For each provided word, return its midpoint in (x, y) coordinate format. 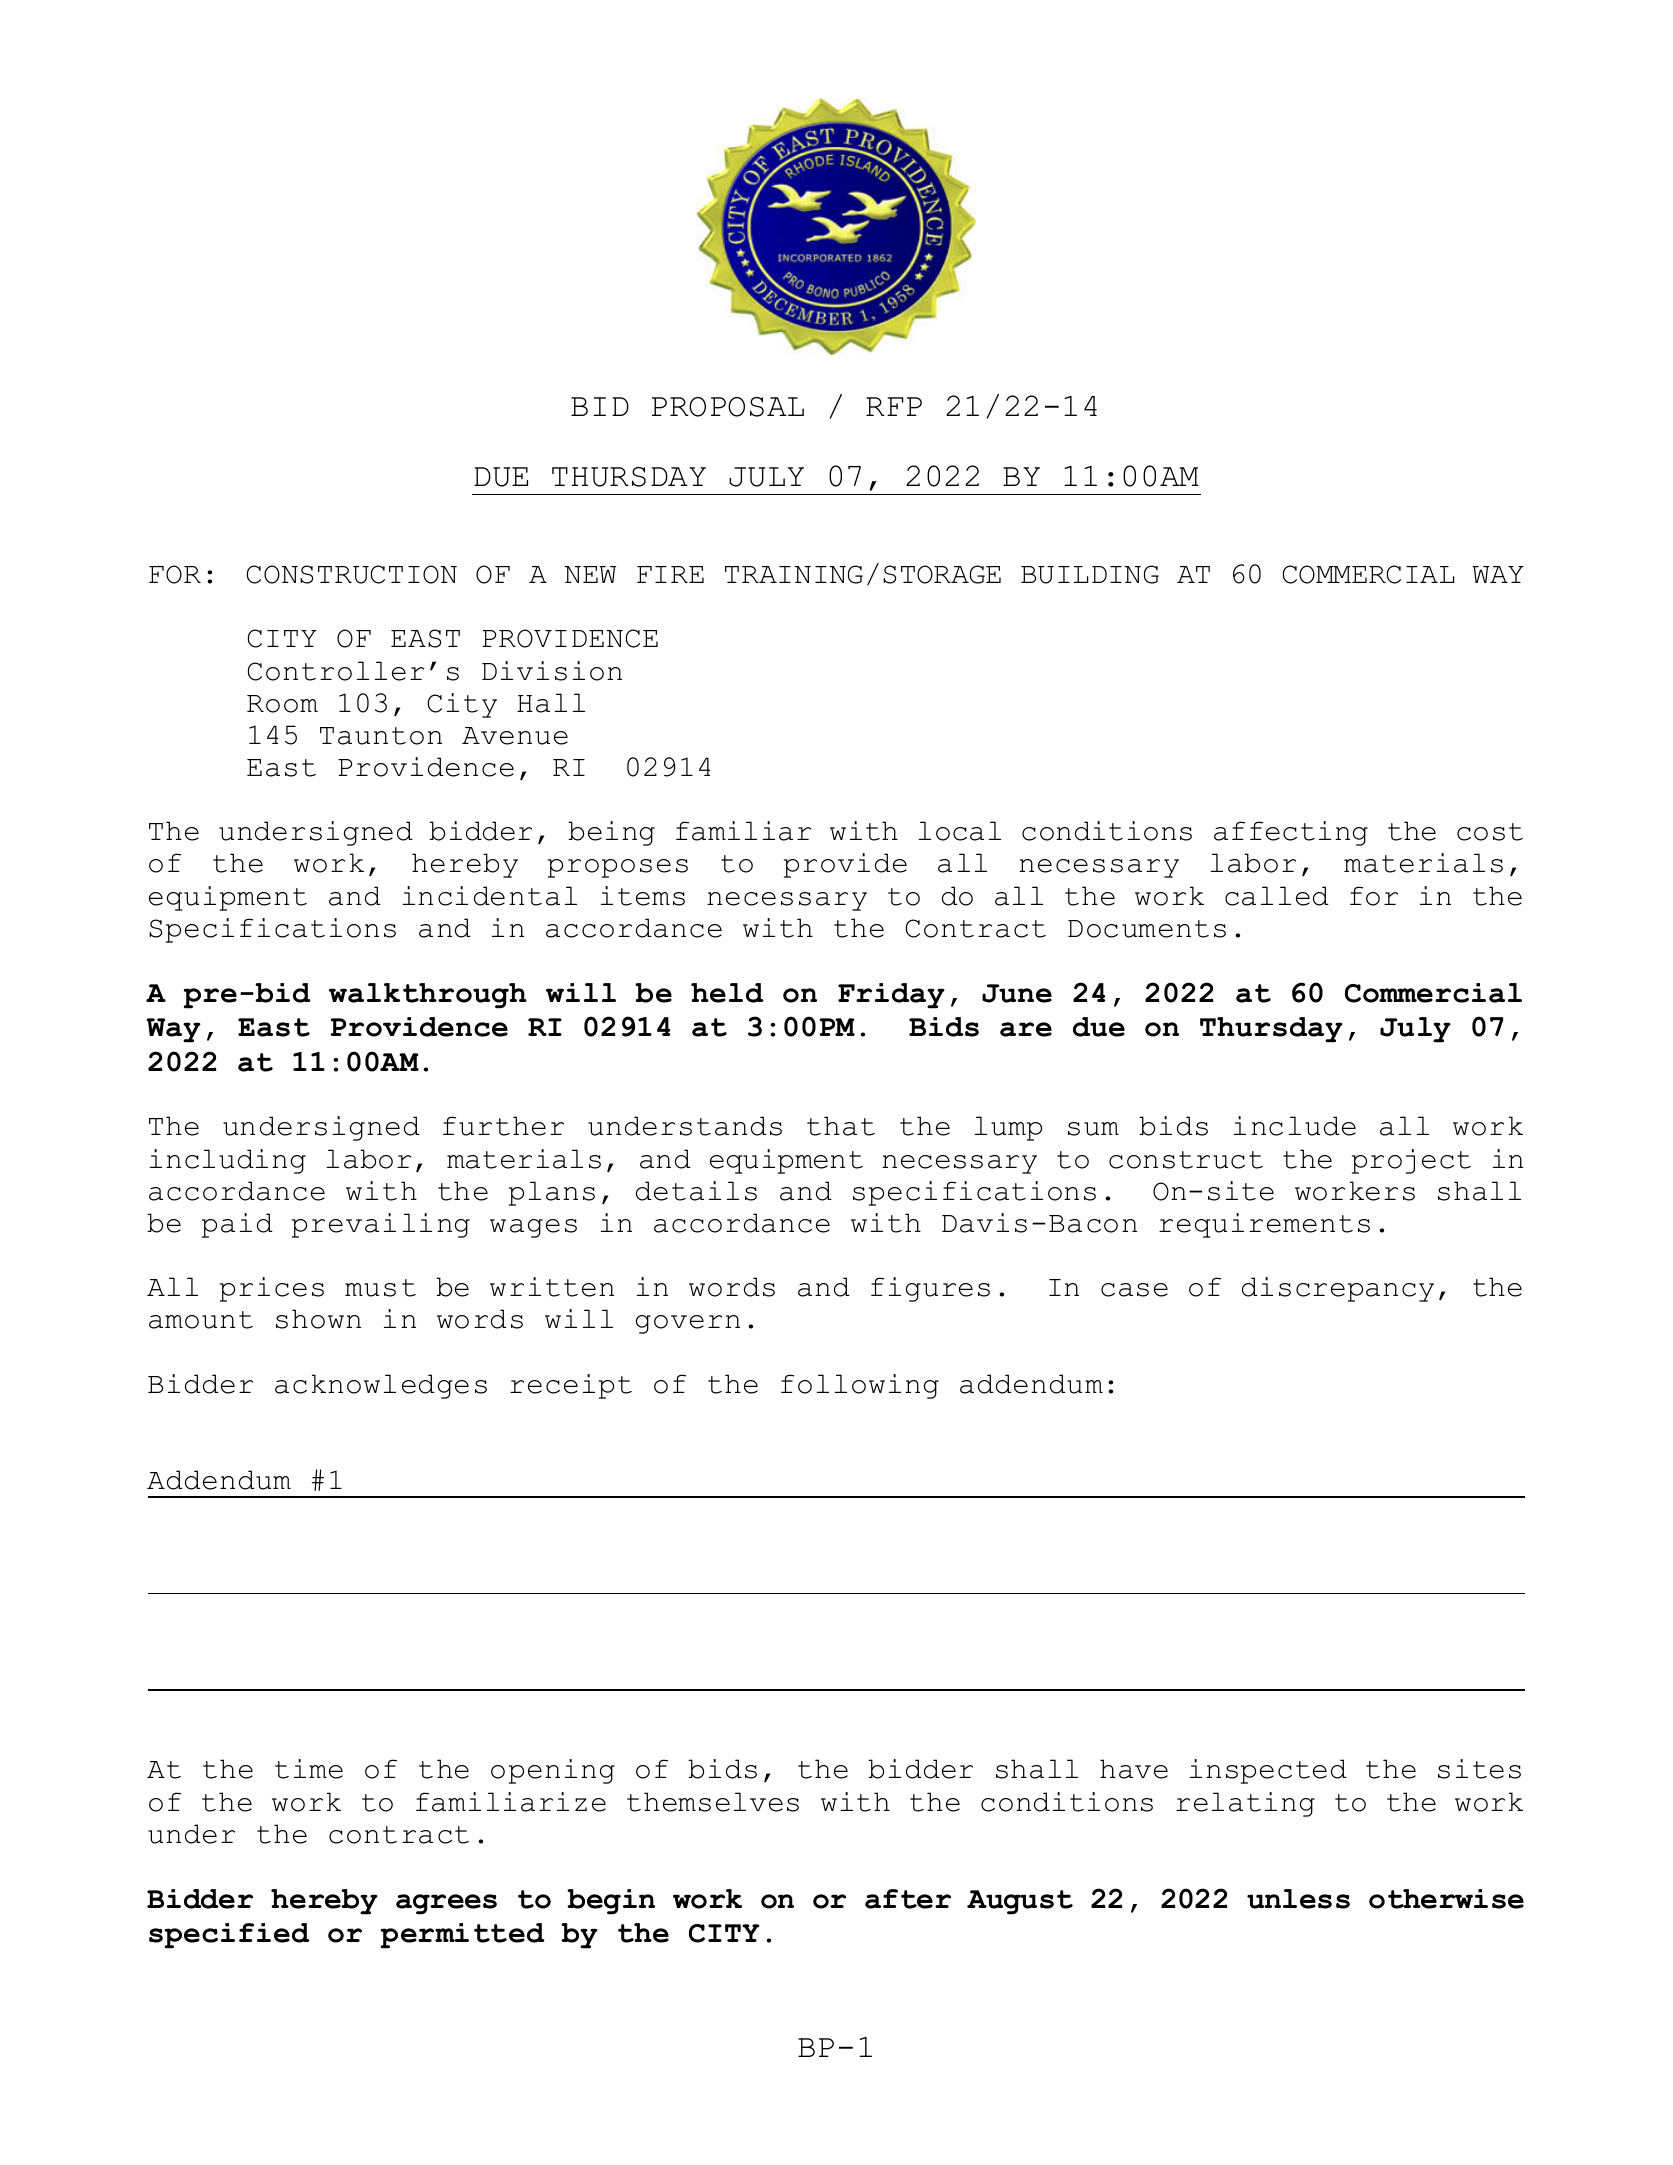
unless (1298, 1899)
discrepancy (1338, 1289)
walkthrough (428, 996)
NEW (590, 574)
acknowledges (381, 1386)
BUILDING (1090, 574)
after (908, 1899)
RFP (894, 406)
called (1277, 896)
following (860, 1386)
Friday (891, 996)
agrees (446, 1904)
